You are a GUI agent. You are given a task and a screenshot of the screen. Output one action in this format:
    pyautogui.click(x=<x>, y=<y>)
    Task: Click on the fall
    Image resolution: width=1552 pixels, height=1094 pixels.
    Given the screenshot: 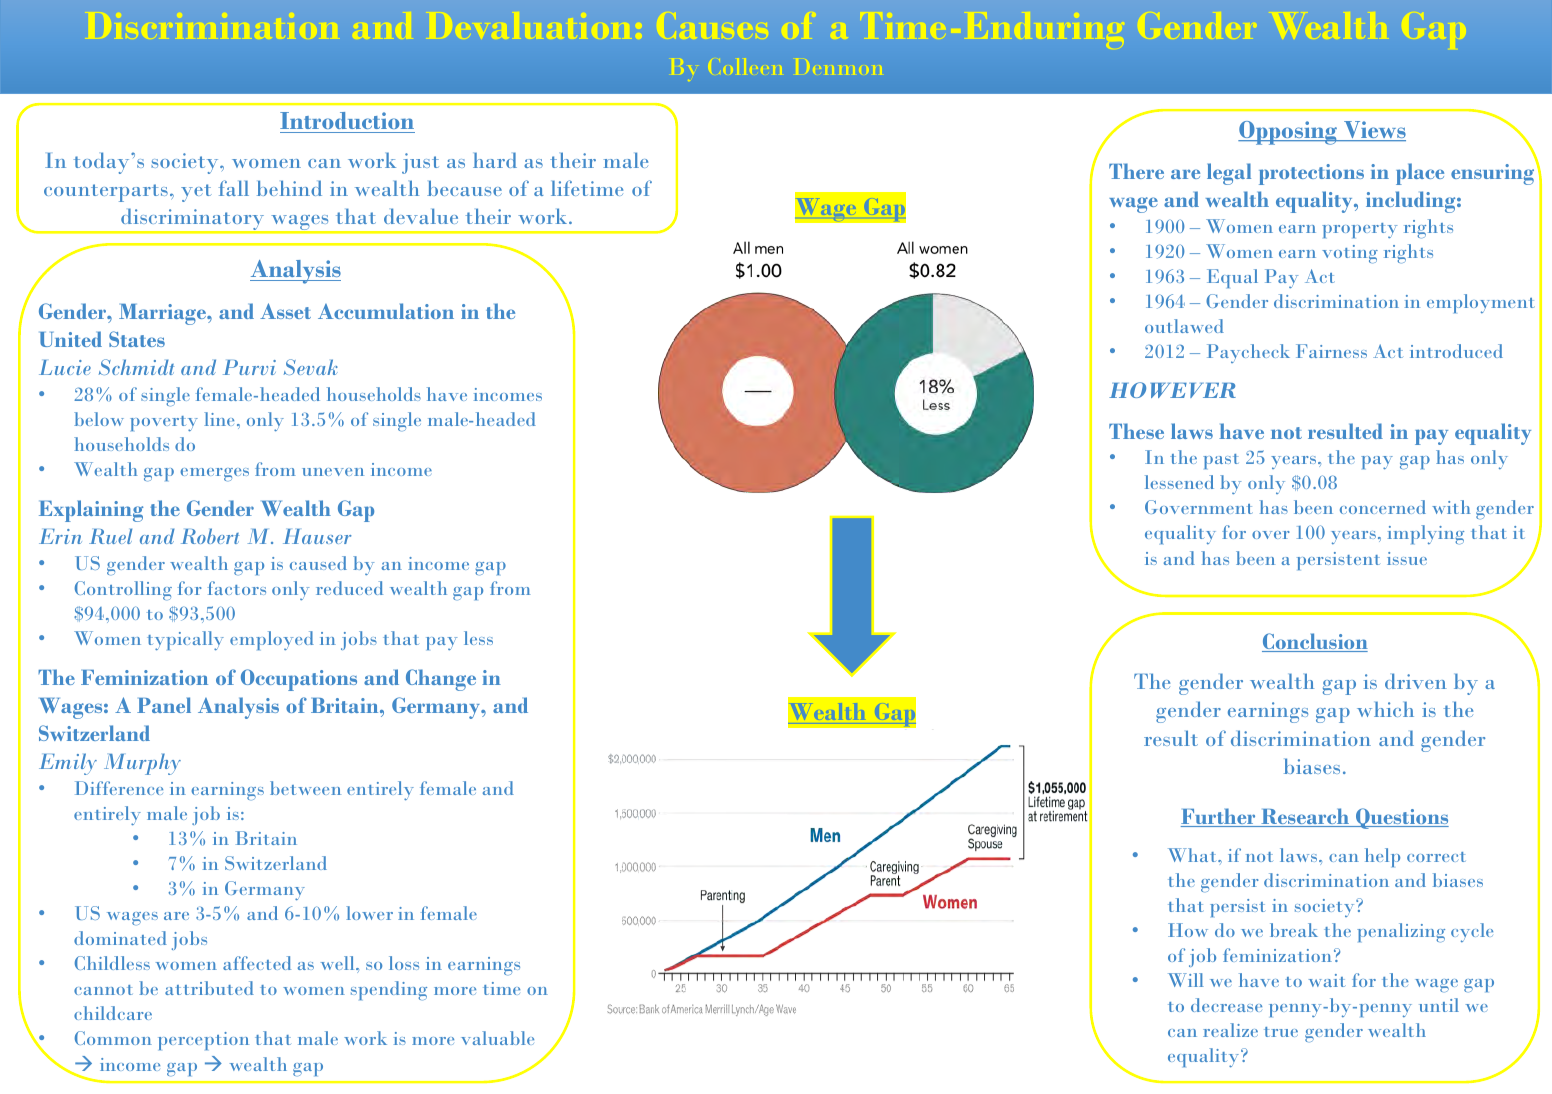 What is the action you would take?
    pyautogui.click(x=234, y=188)
